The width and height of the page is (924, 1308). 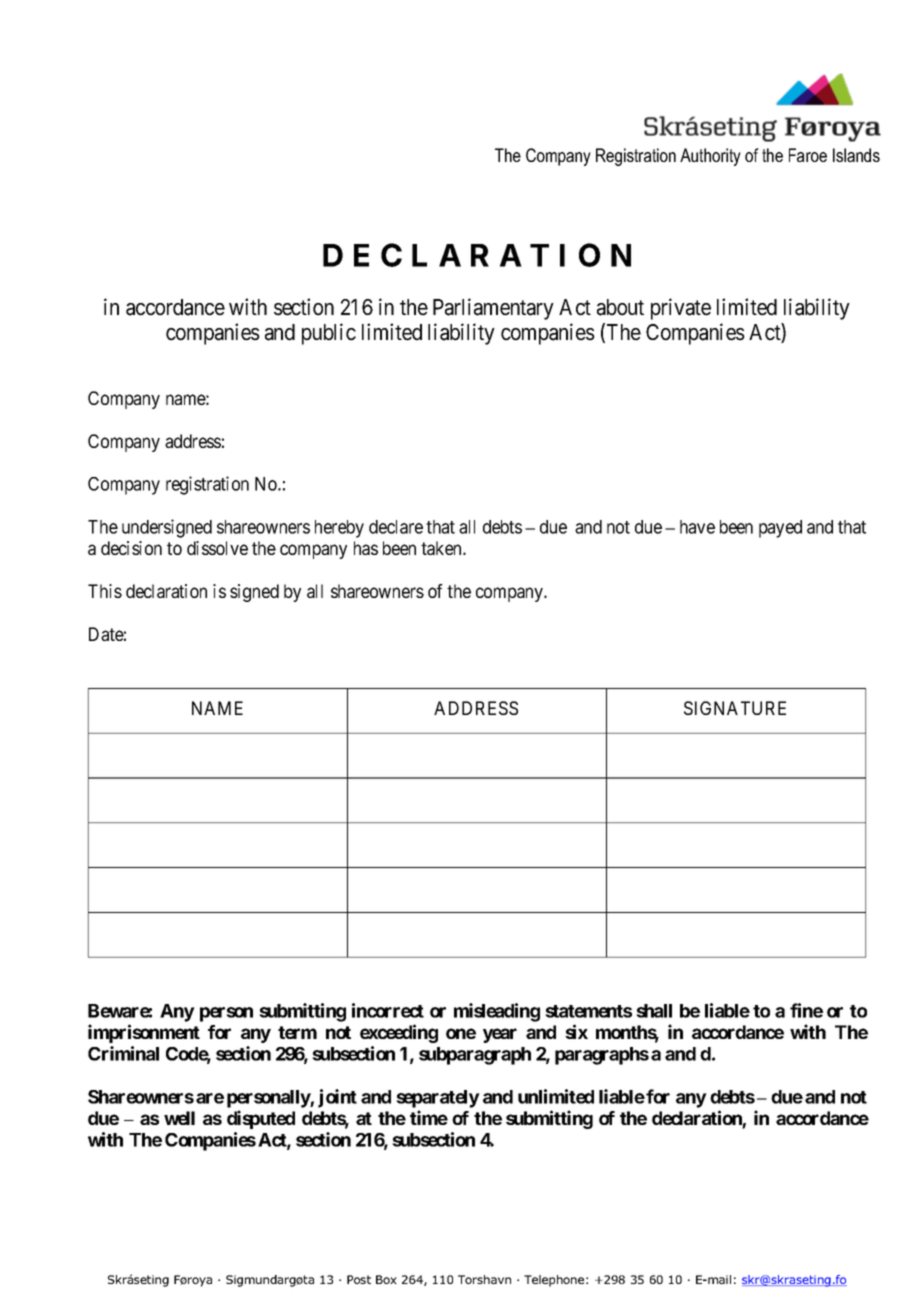 What do you see at coordinates (654, 1011) in the page?
I see `shall` at bounding box center [654, 1011].
